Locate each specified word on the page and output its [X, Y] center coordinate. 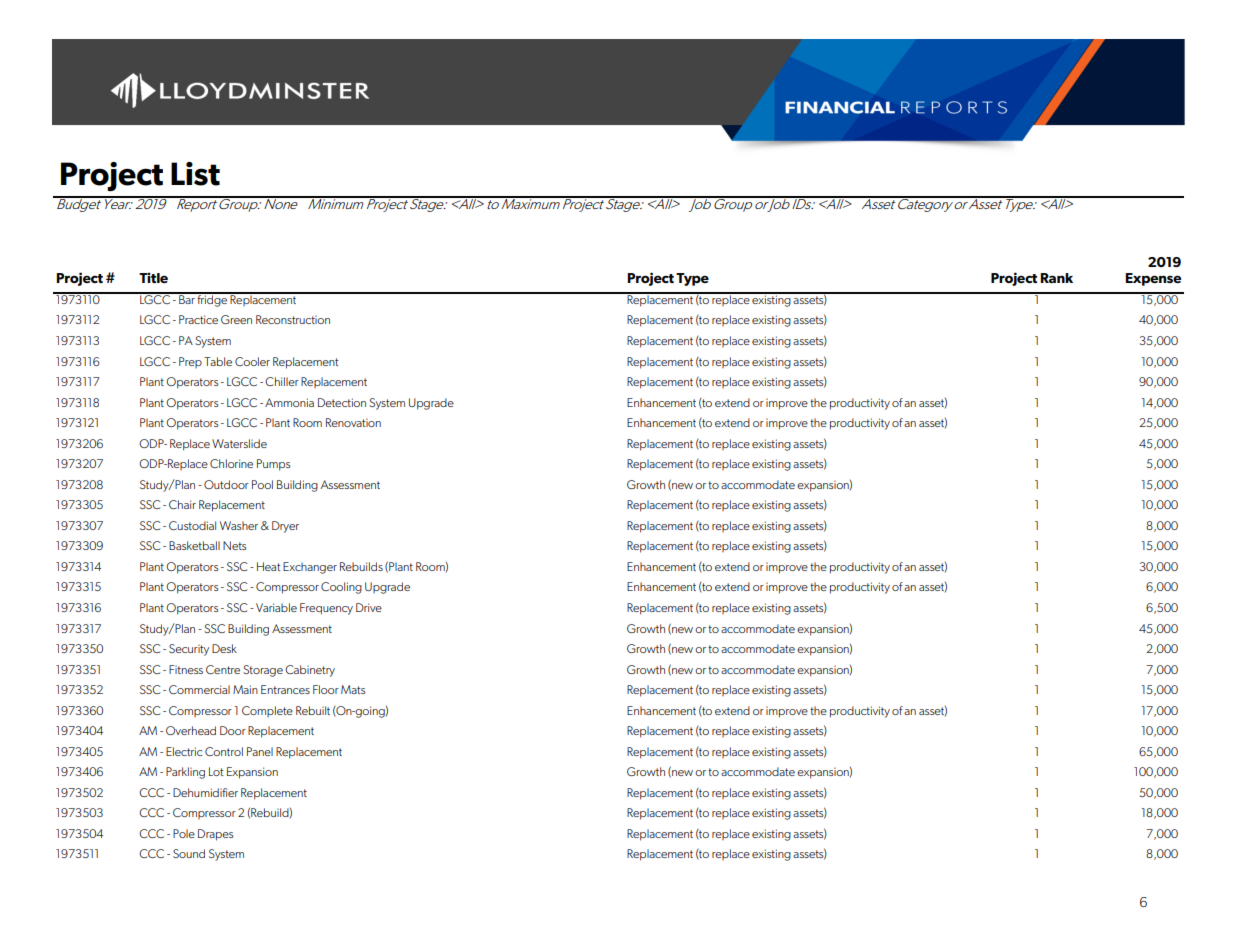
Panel [260, 751]
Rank [1056, 278]
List [195, 174]
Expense [1153, 279]
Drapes [216, 835]
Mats [353, 689]
